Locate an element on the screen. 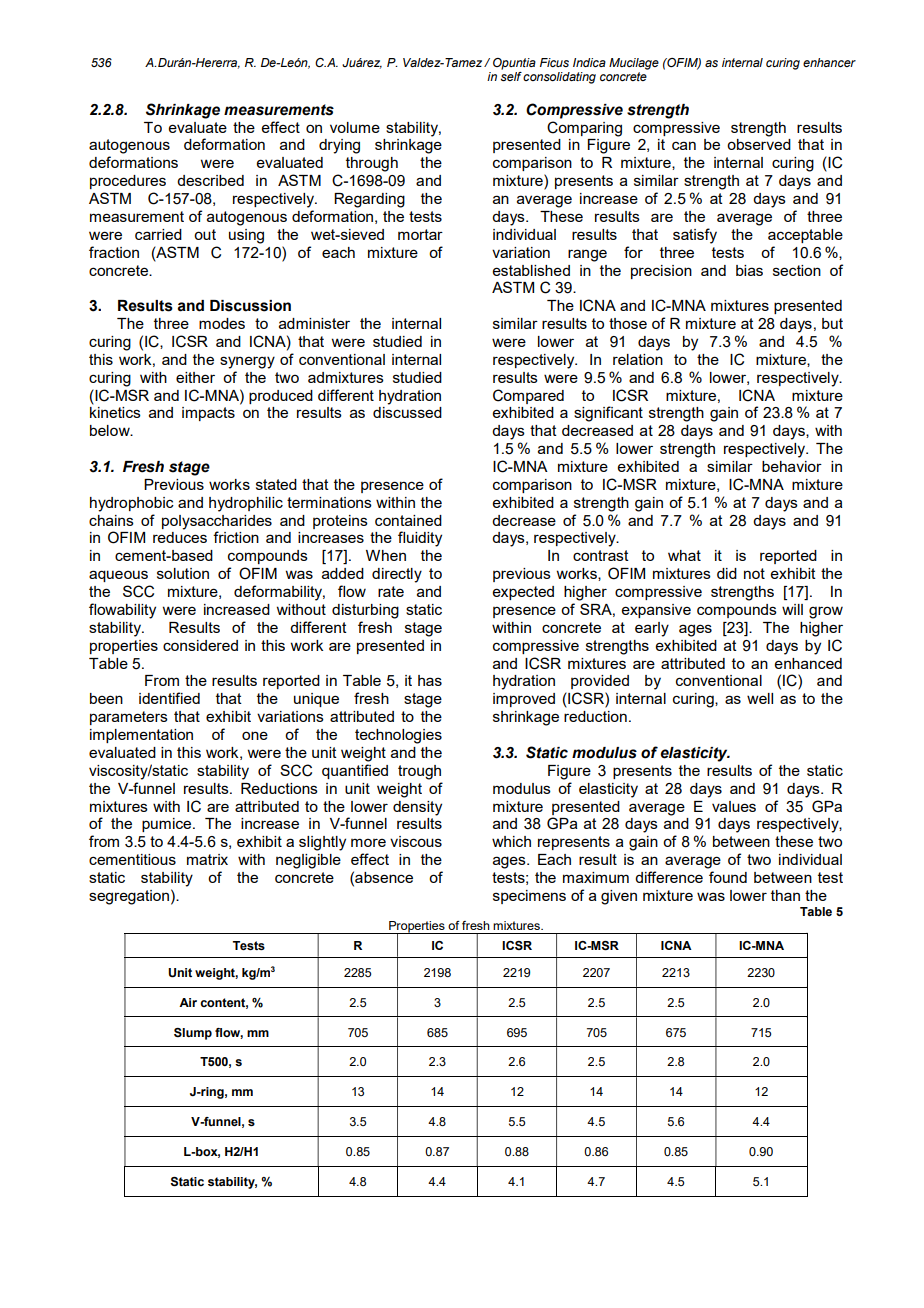 The height and width of the screenshot is (1308, 924). observed is located at coordinates (759, 144).
